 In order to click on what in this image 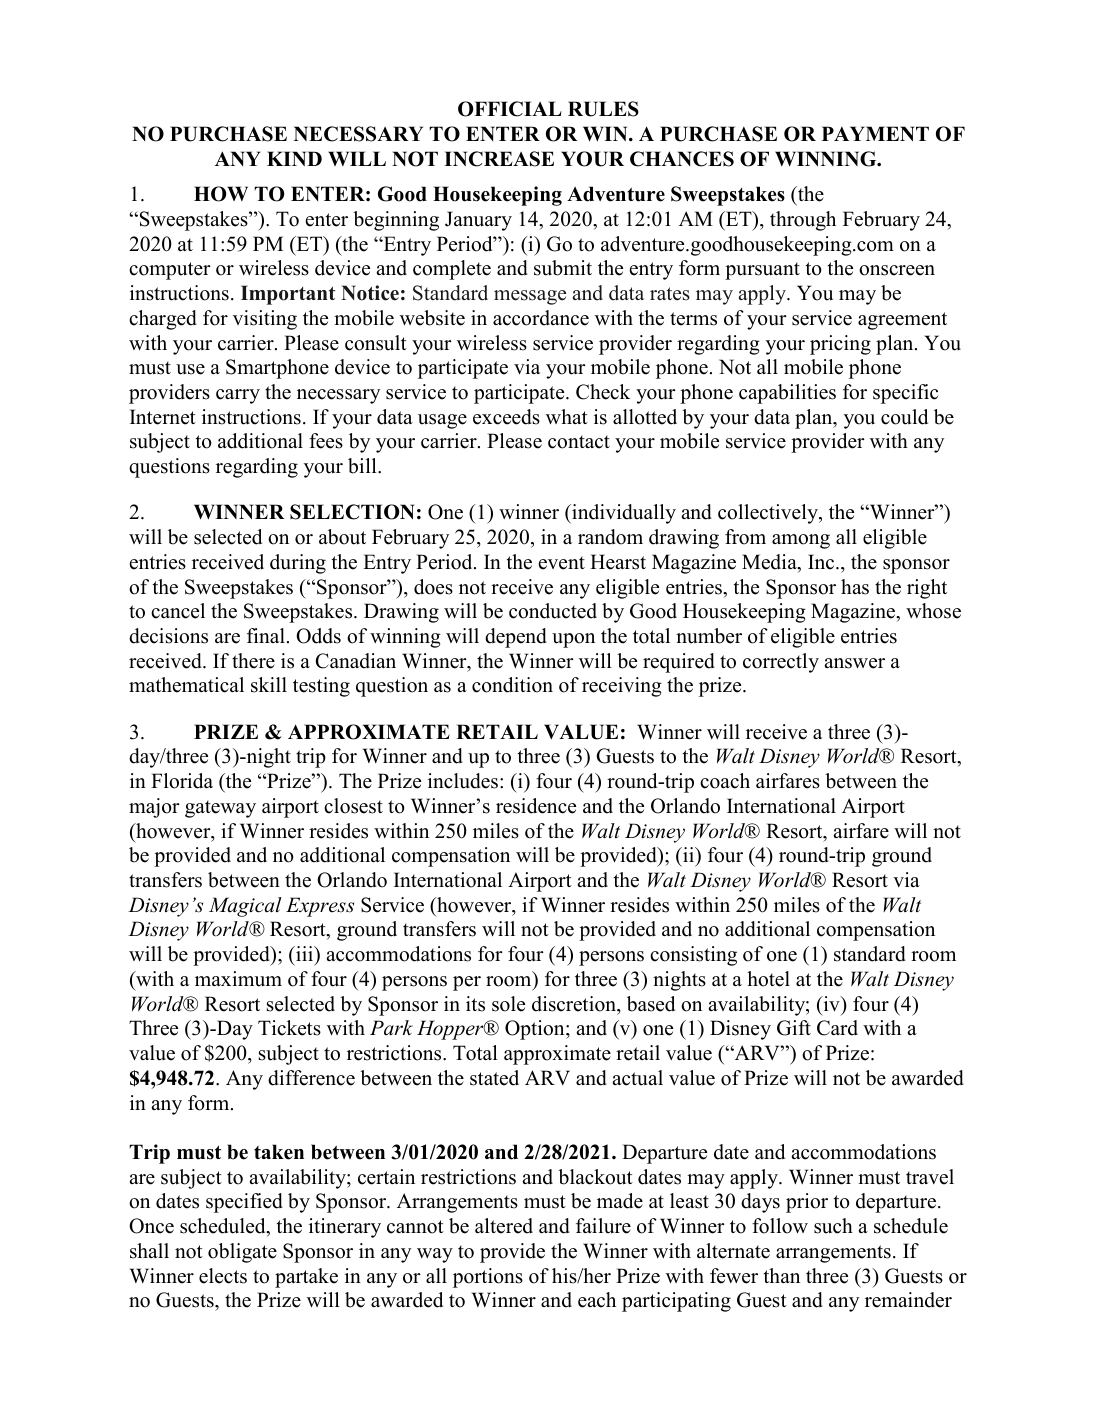, I will do `click(567, 416)`.
